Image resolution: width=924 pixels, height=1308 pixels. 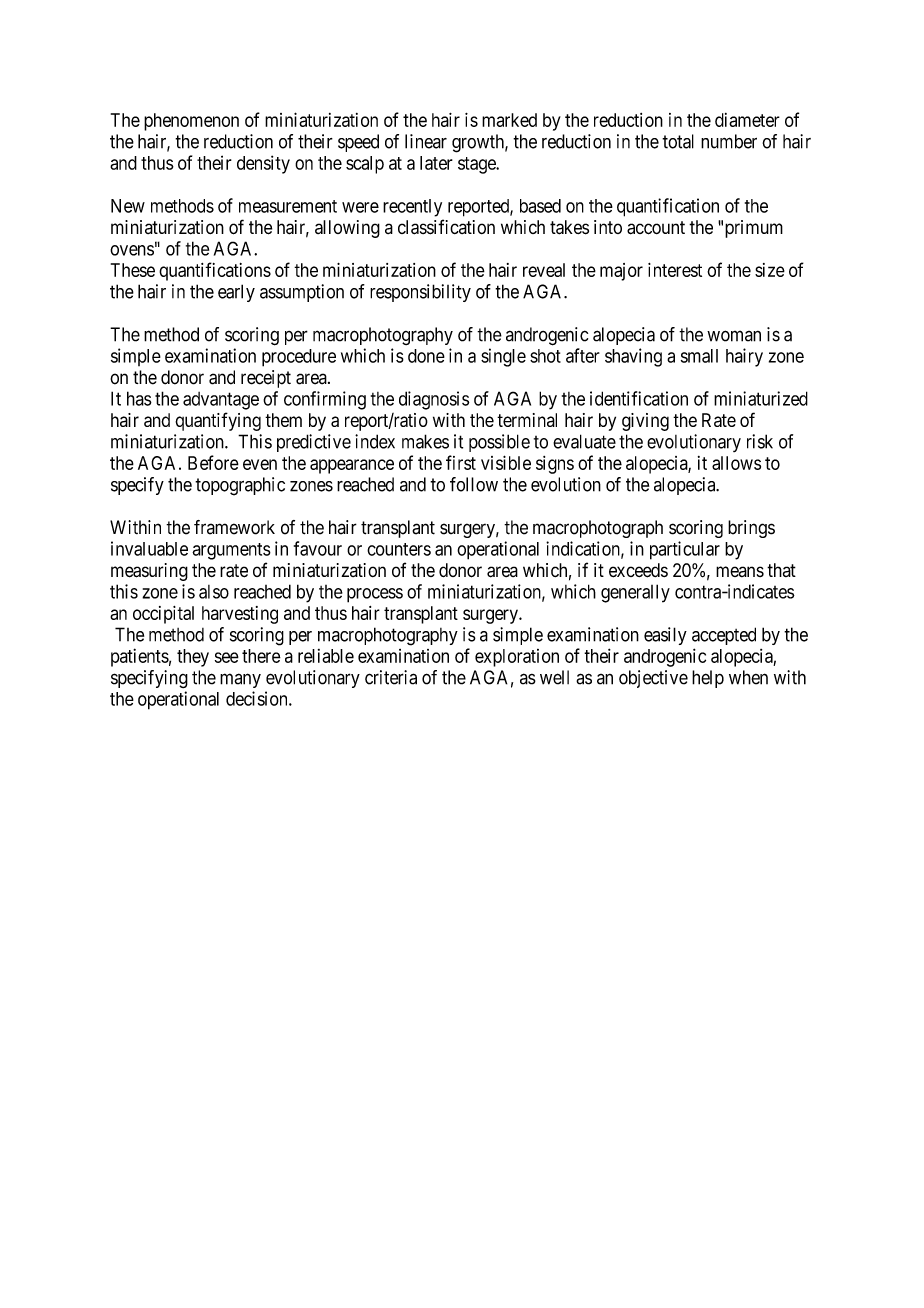 What do you see at coordinates (761, 398) in the document?
I see `miniaturized` at bounding box center [761, 398].
